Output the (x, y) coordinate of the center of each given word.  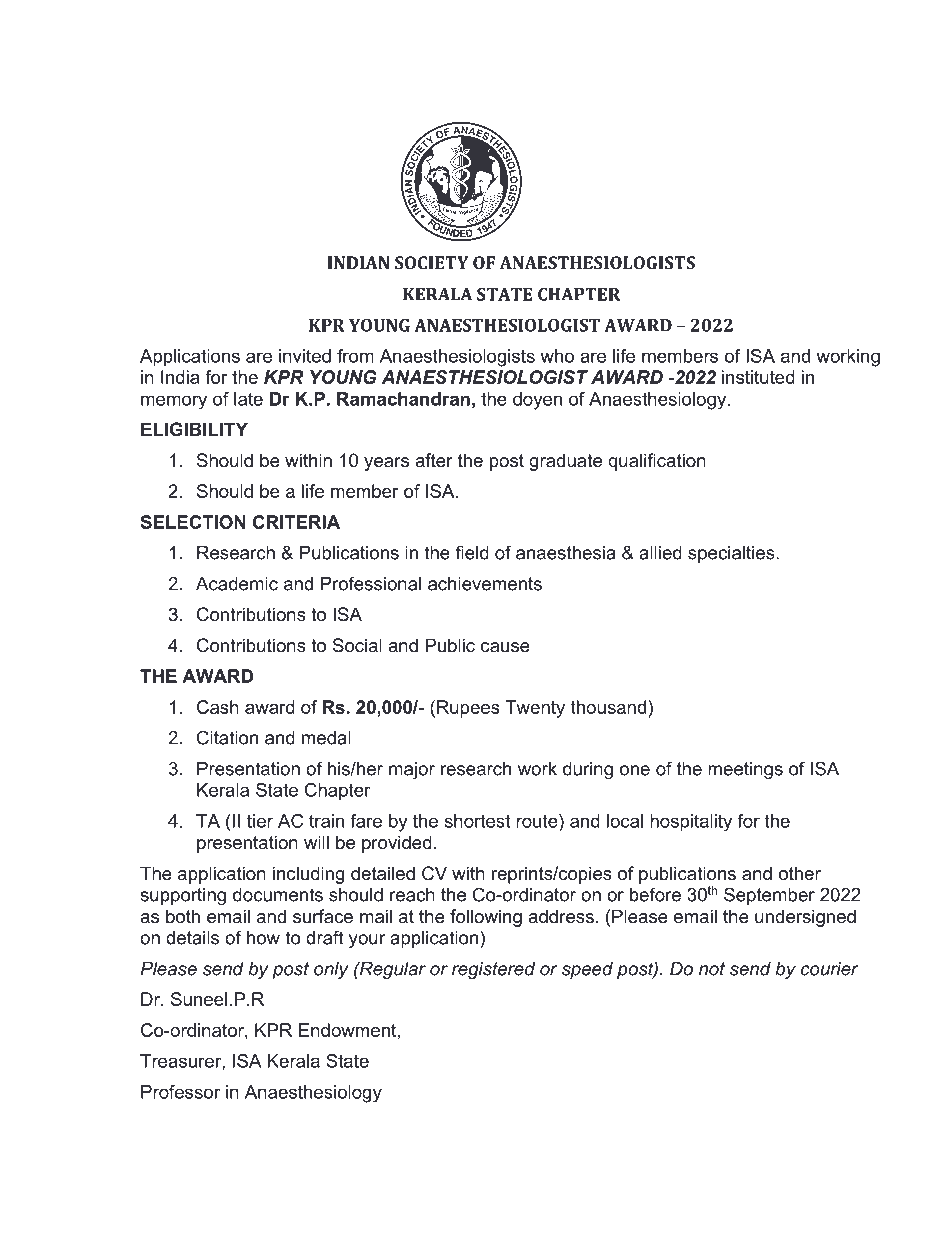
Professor (180, 1092)
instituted (758, 377)
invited (305, 356)
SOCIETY (431, 262)
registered (493, 970)
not (712, 969)
